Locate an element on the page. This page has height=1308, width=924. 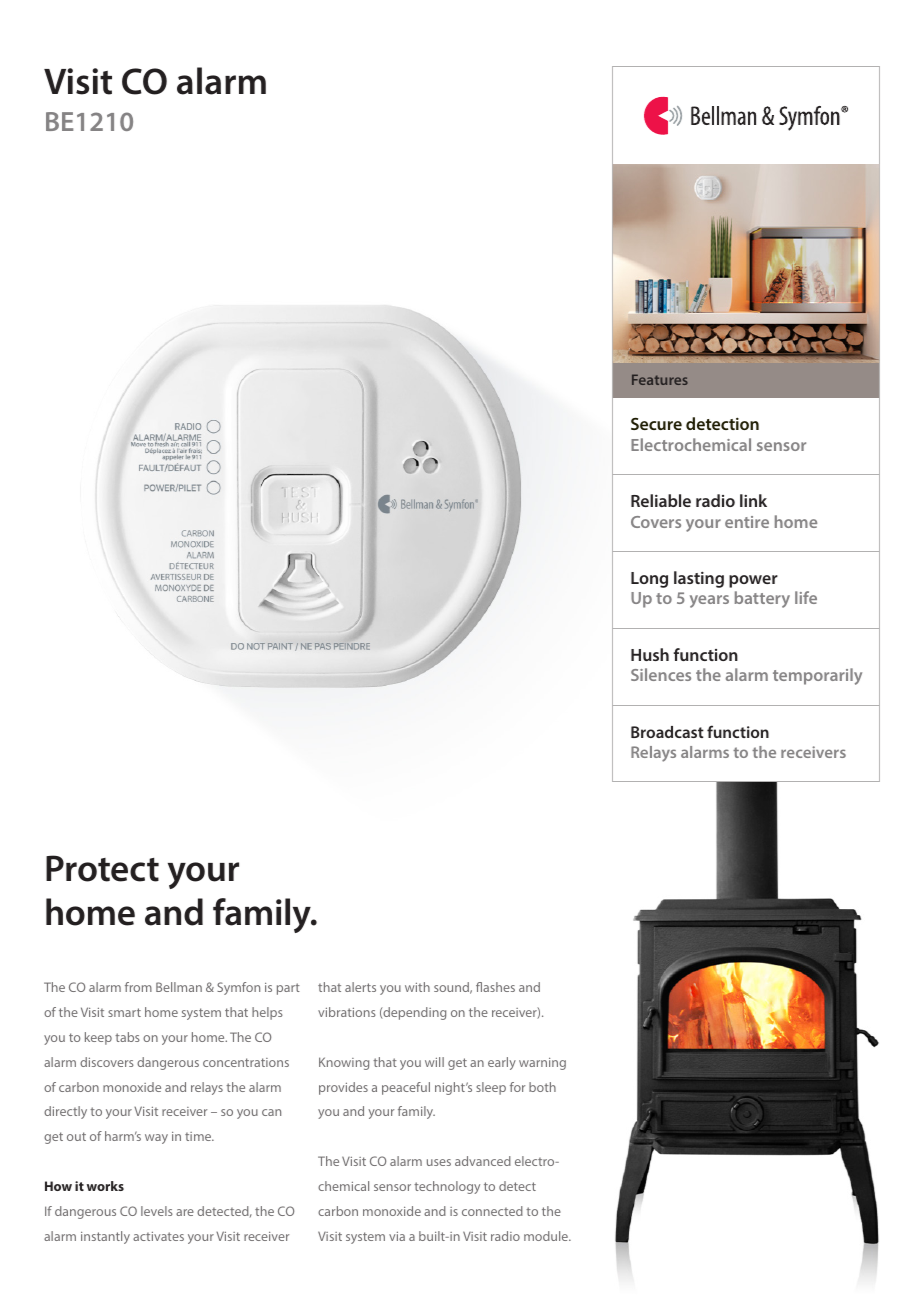
module is located at coordinates (547, 1236).
